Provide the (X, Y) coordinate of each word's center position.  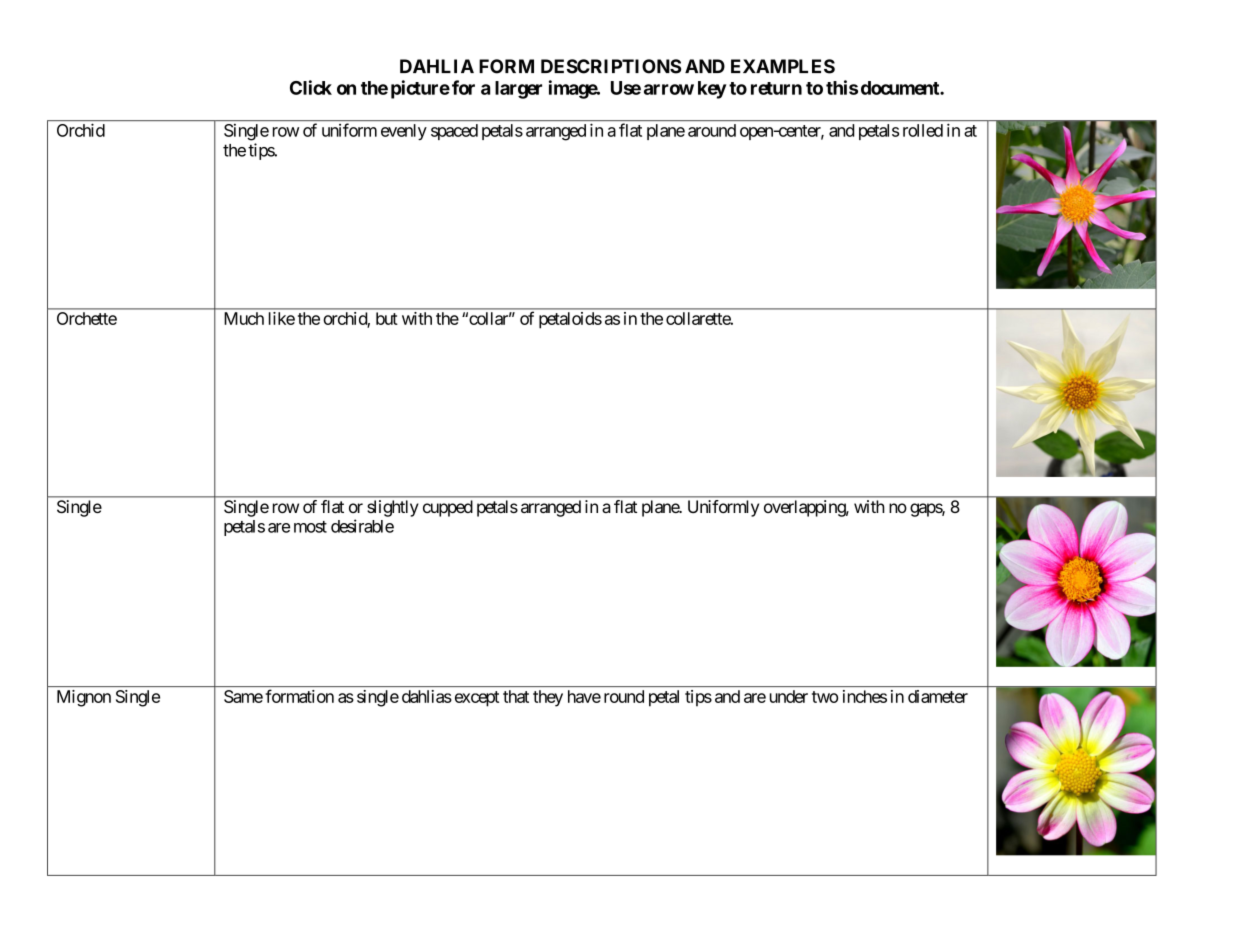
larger (518, 90)
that (516, 696)
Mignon (84, 698)
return (776, 88)
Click (311, 87)
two (825, 697)
